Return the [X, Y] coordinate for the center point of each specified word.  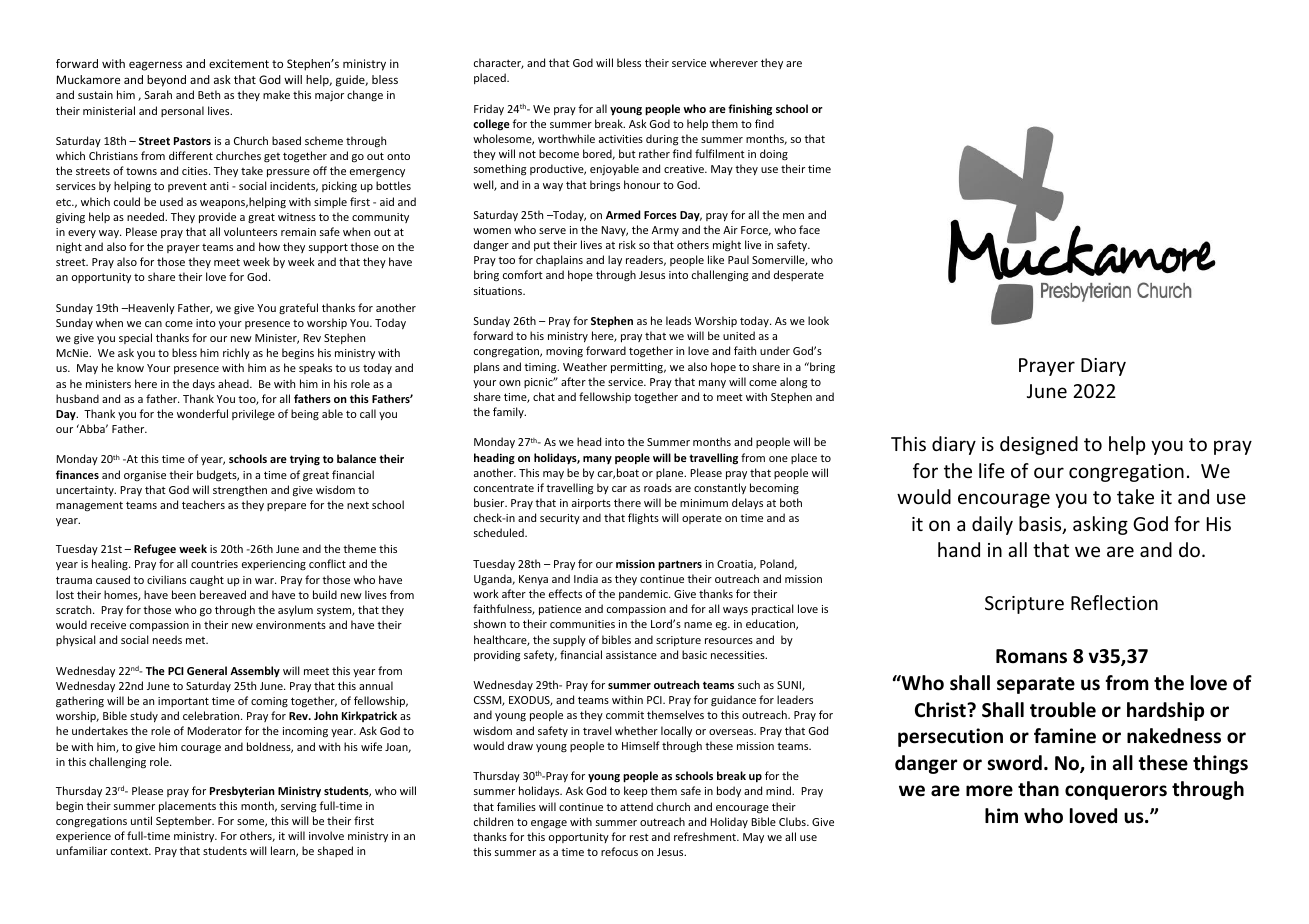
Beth [209, 94]
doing [774, 155]
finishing [750, 110]
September [185, 821]
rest [639, 837]
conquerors [1116, 792]
